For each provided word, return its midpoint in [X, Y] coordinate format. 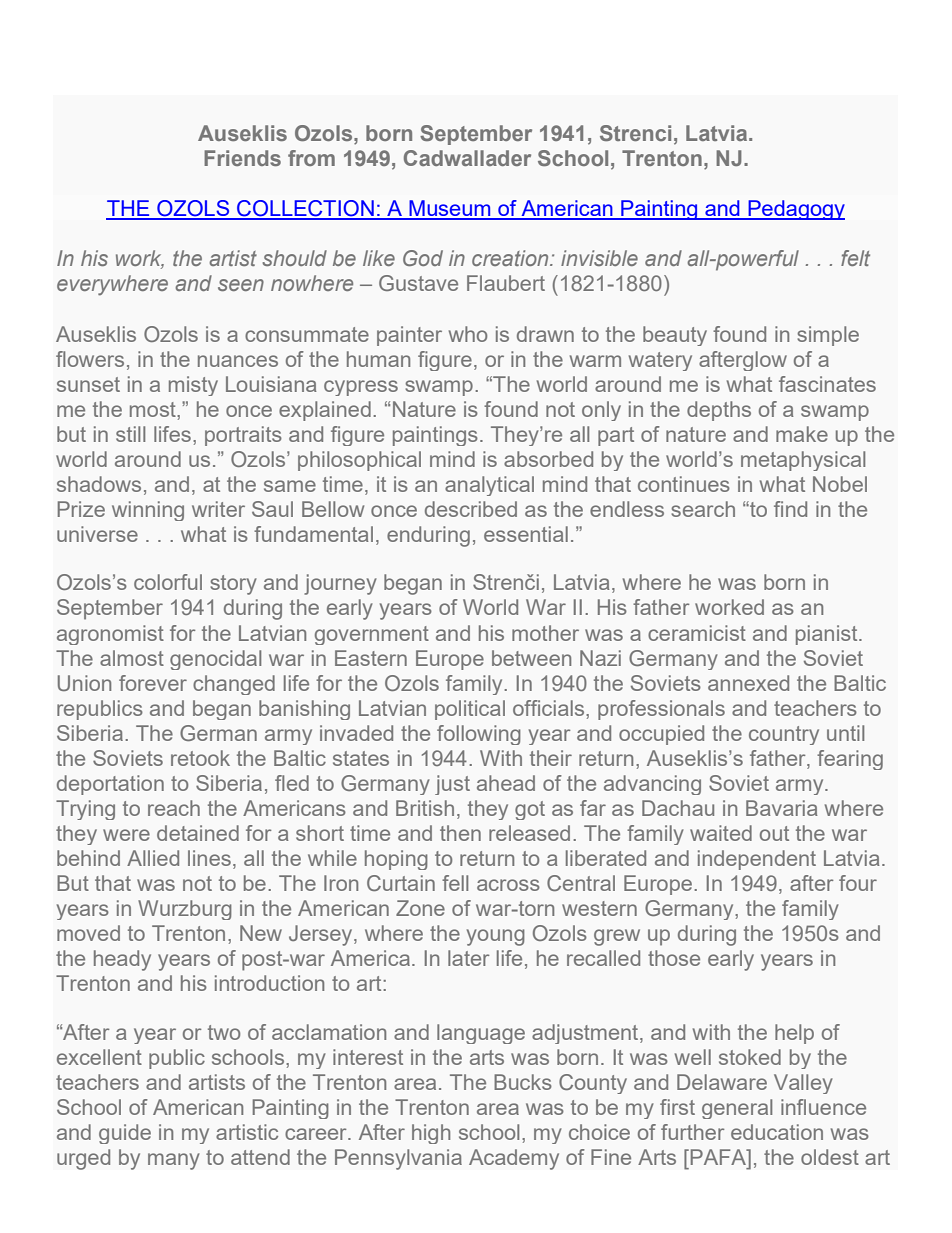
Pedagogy [795, 210]
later [468, 958]
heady [122, 960]
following [479, 735]
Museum [450, 209]
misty [193, 386]
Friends [242, 158]
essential [526, 534]
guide [125, 1134]
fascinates [827, 384]
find [790, 509]
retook [200, 758]
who [468, 334]
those [674, 958]
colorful [168, 582]
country [784, 735]
